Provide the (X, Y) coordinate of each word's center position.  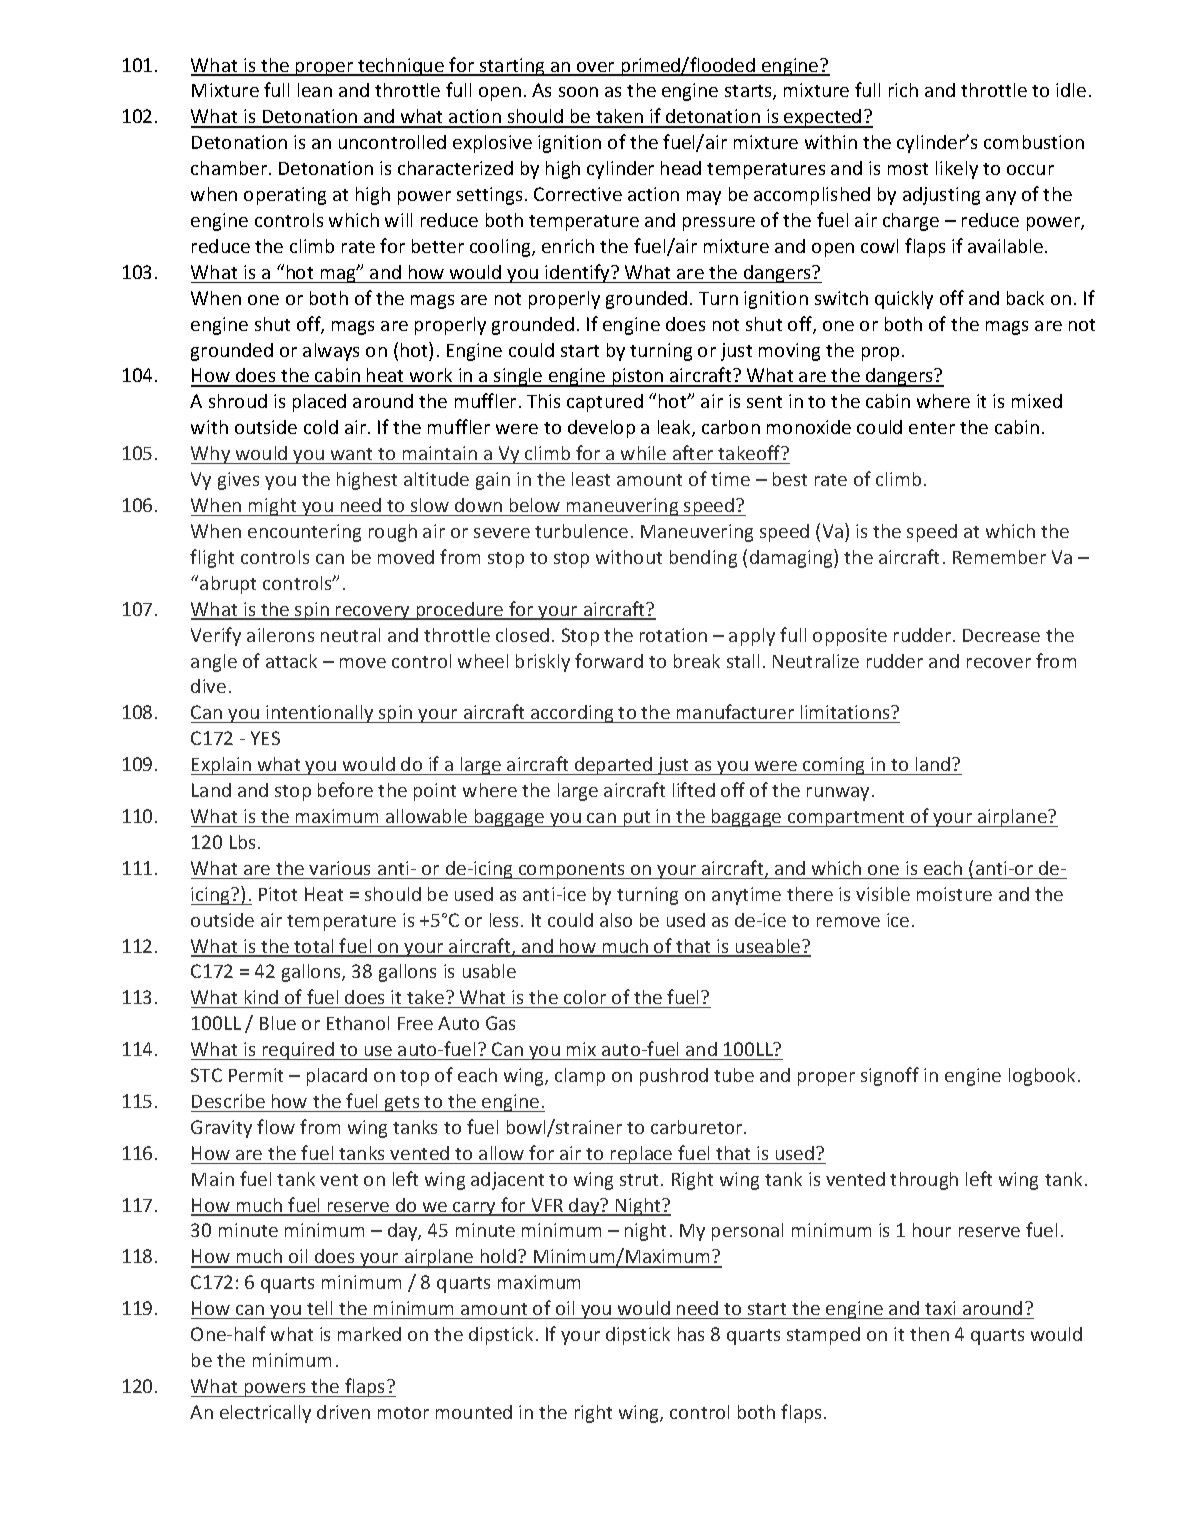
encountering (304, 533)
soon (578, 92)
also (616, 920)
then (929, 1334)
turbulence (581, 531)
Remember (999, 557)
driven (343, 1412)
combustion (1034, 142)
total (314, 947)
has (691, 1334)
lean (315, 90)
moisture (954, 894)
